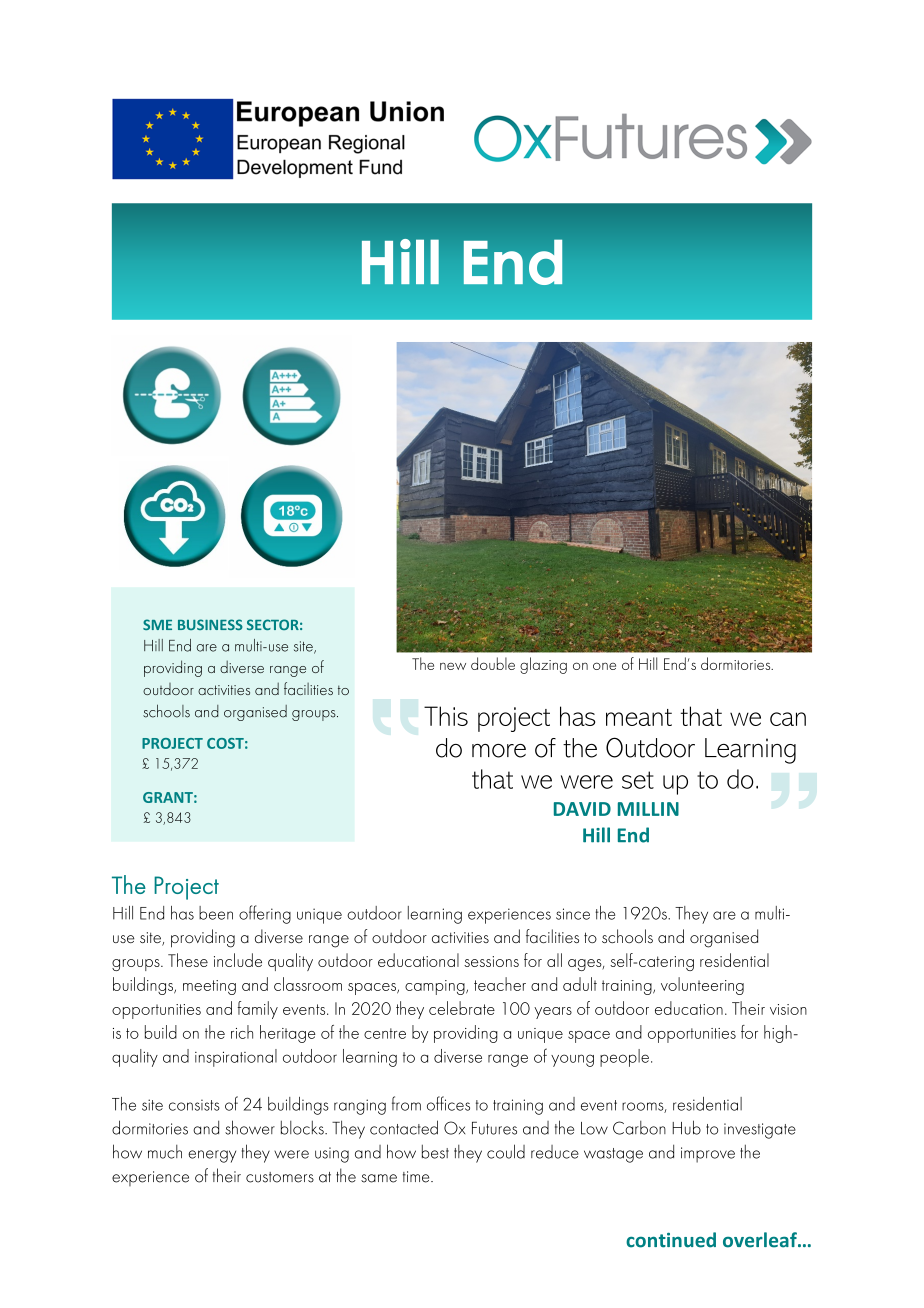  What do you see at coordinates (493, 663) in the page?
I see `double` at bounding box center [493, 663].
